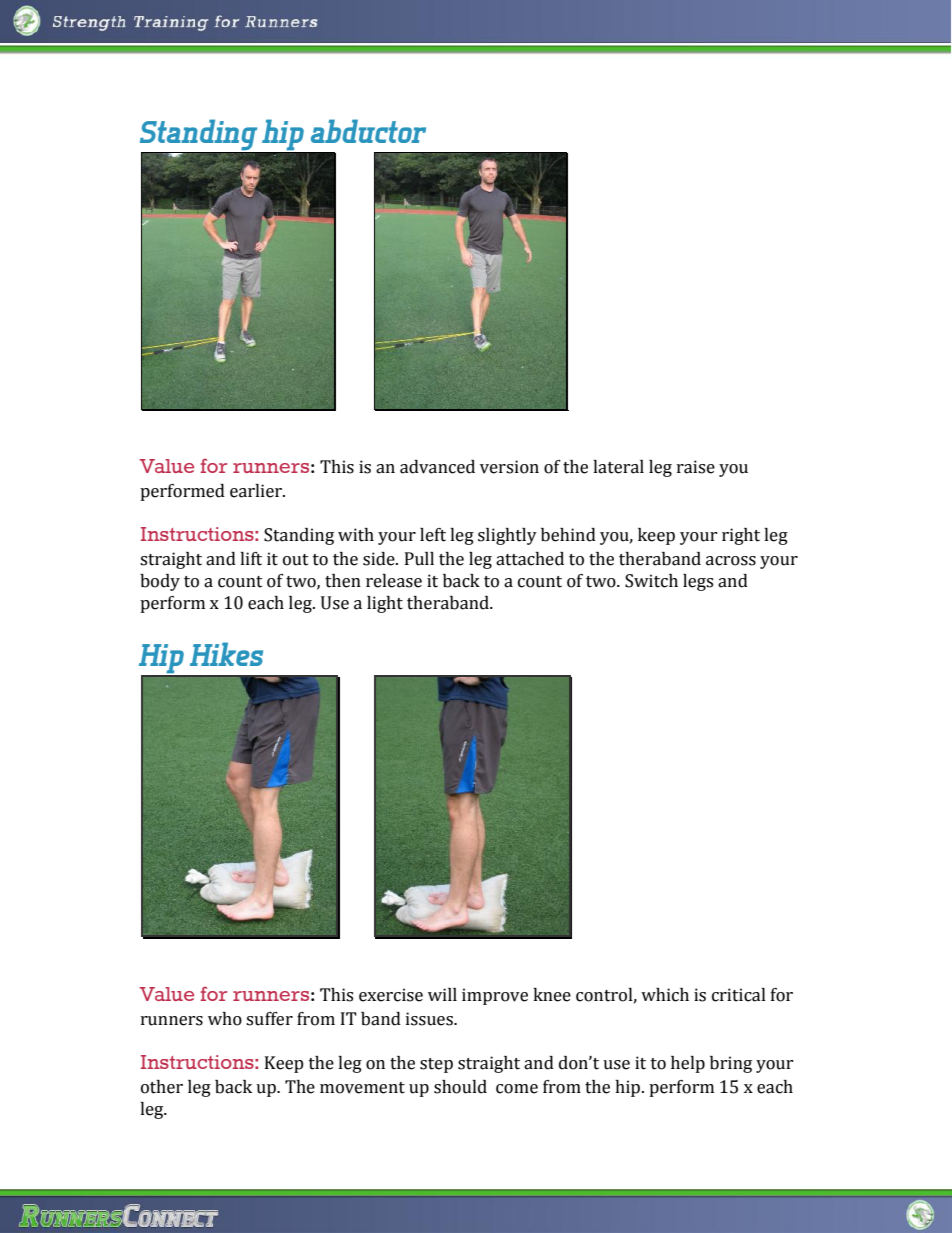 The width and height of the image is (952, 1233). Describe the element at coordinates (696, 467) in the image. I see `raise` at that location.
